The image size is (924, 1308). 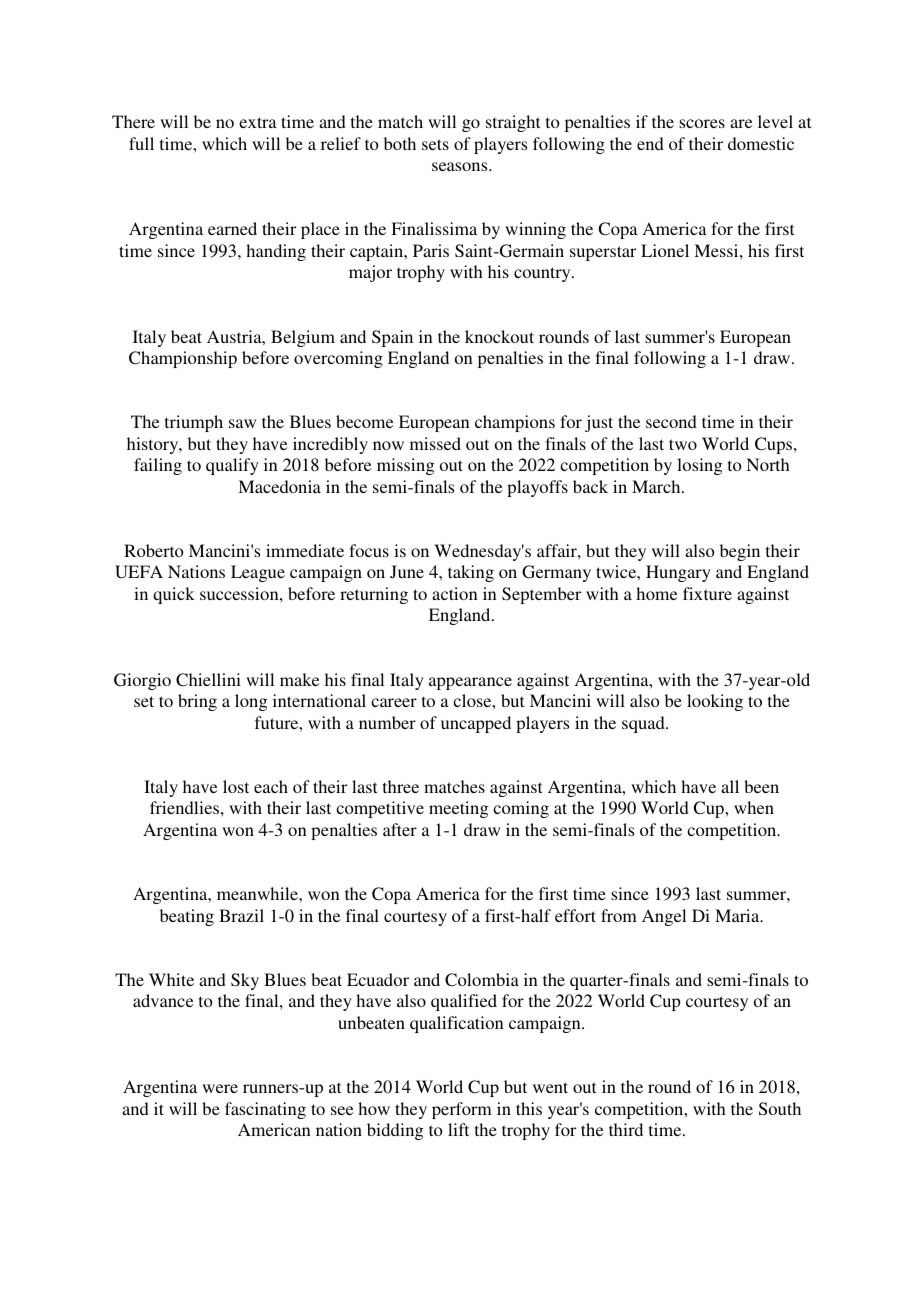 I want to click on action, so click(x=455, y=593).
